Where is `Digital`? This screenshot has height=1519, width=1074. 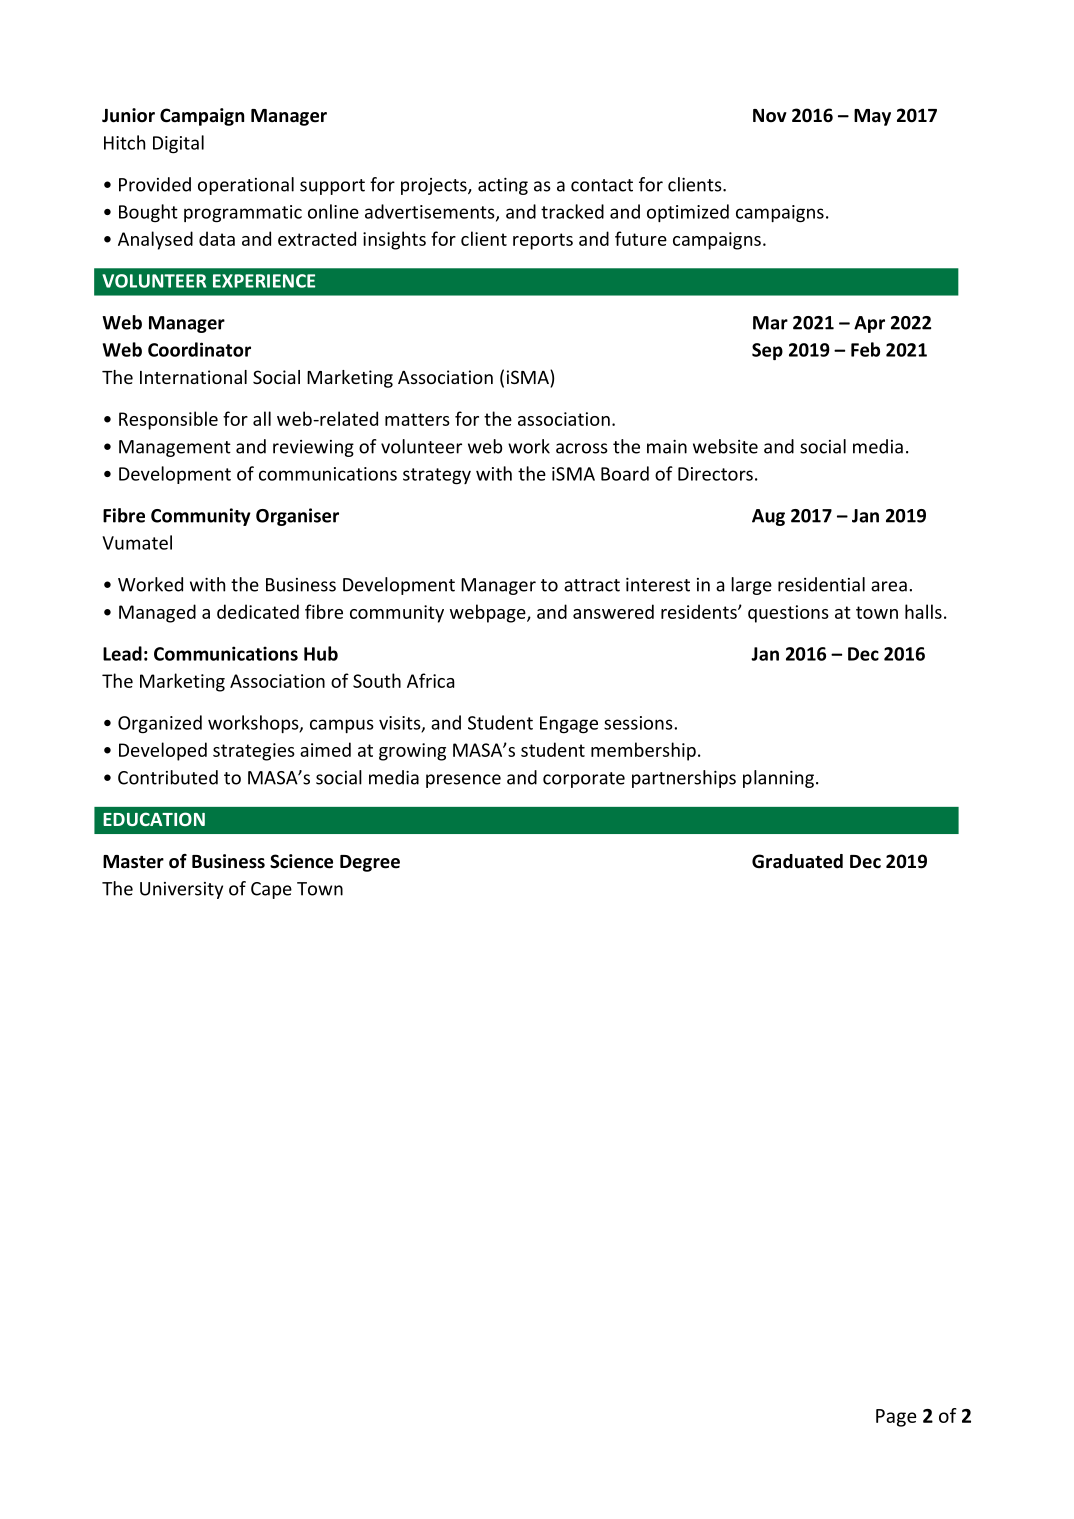 Digital is located at coordinates (178, 144).
